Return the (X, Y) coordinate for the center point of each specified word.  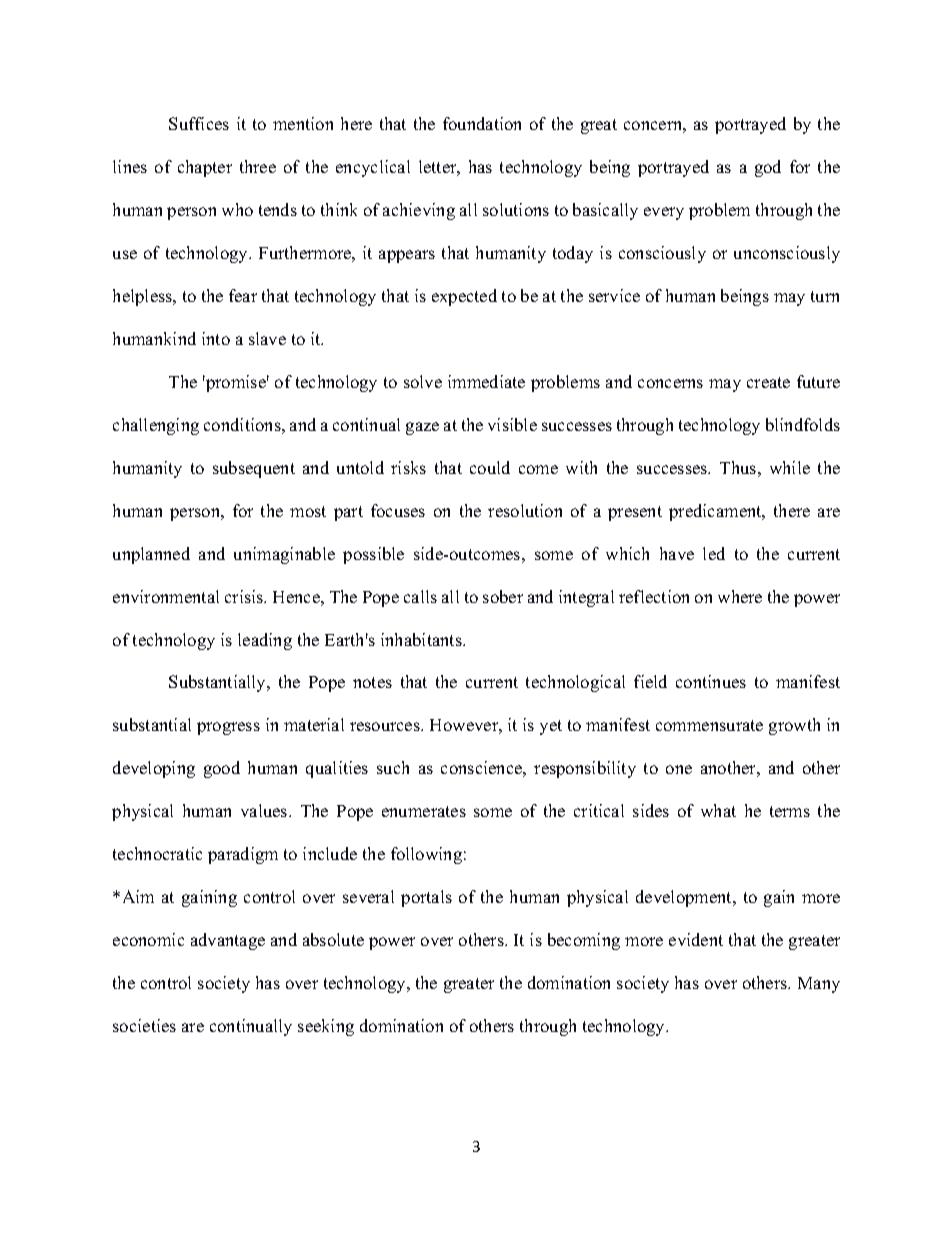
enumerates (424, 811)
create (768, 382)
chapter (205, 168)
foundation (482, 123)
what (718, 810)
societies (144, 1025)
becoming (584, 941)
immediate (486, 381)
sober (503, 596)
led (714, 553)
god (768, 168)
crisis (245, 596)
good (222, 769)
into (216, 338)
